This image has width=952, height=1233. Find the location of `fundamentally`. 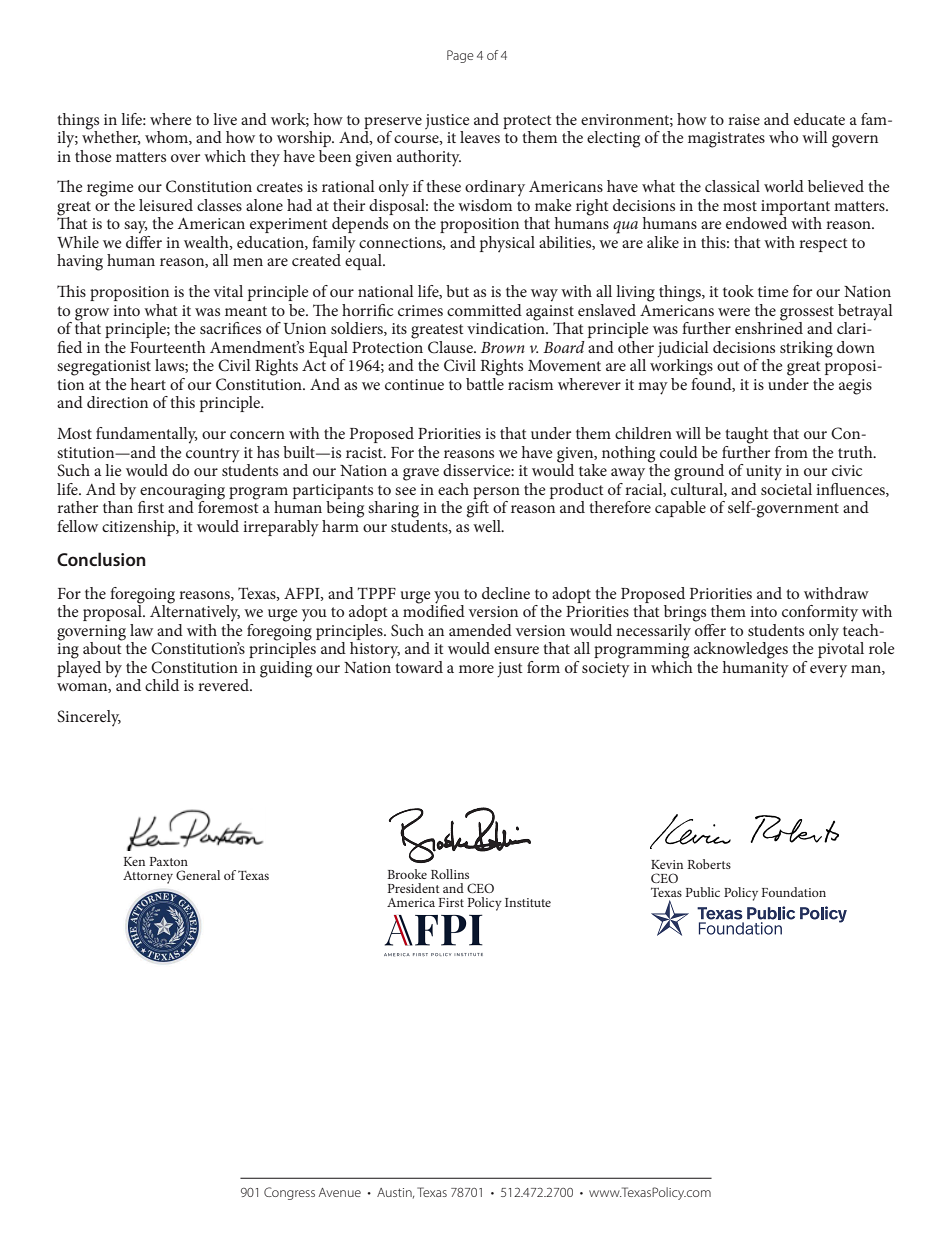

fundamentally is located at coordinates (147, 435).
